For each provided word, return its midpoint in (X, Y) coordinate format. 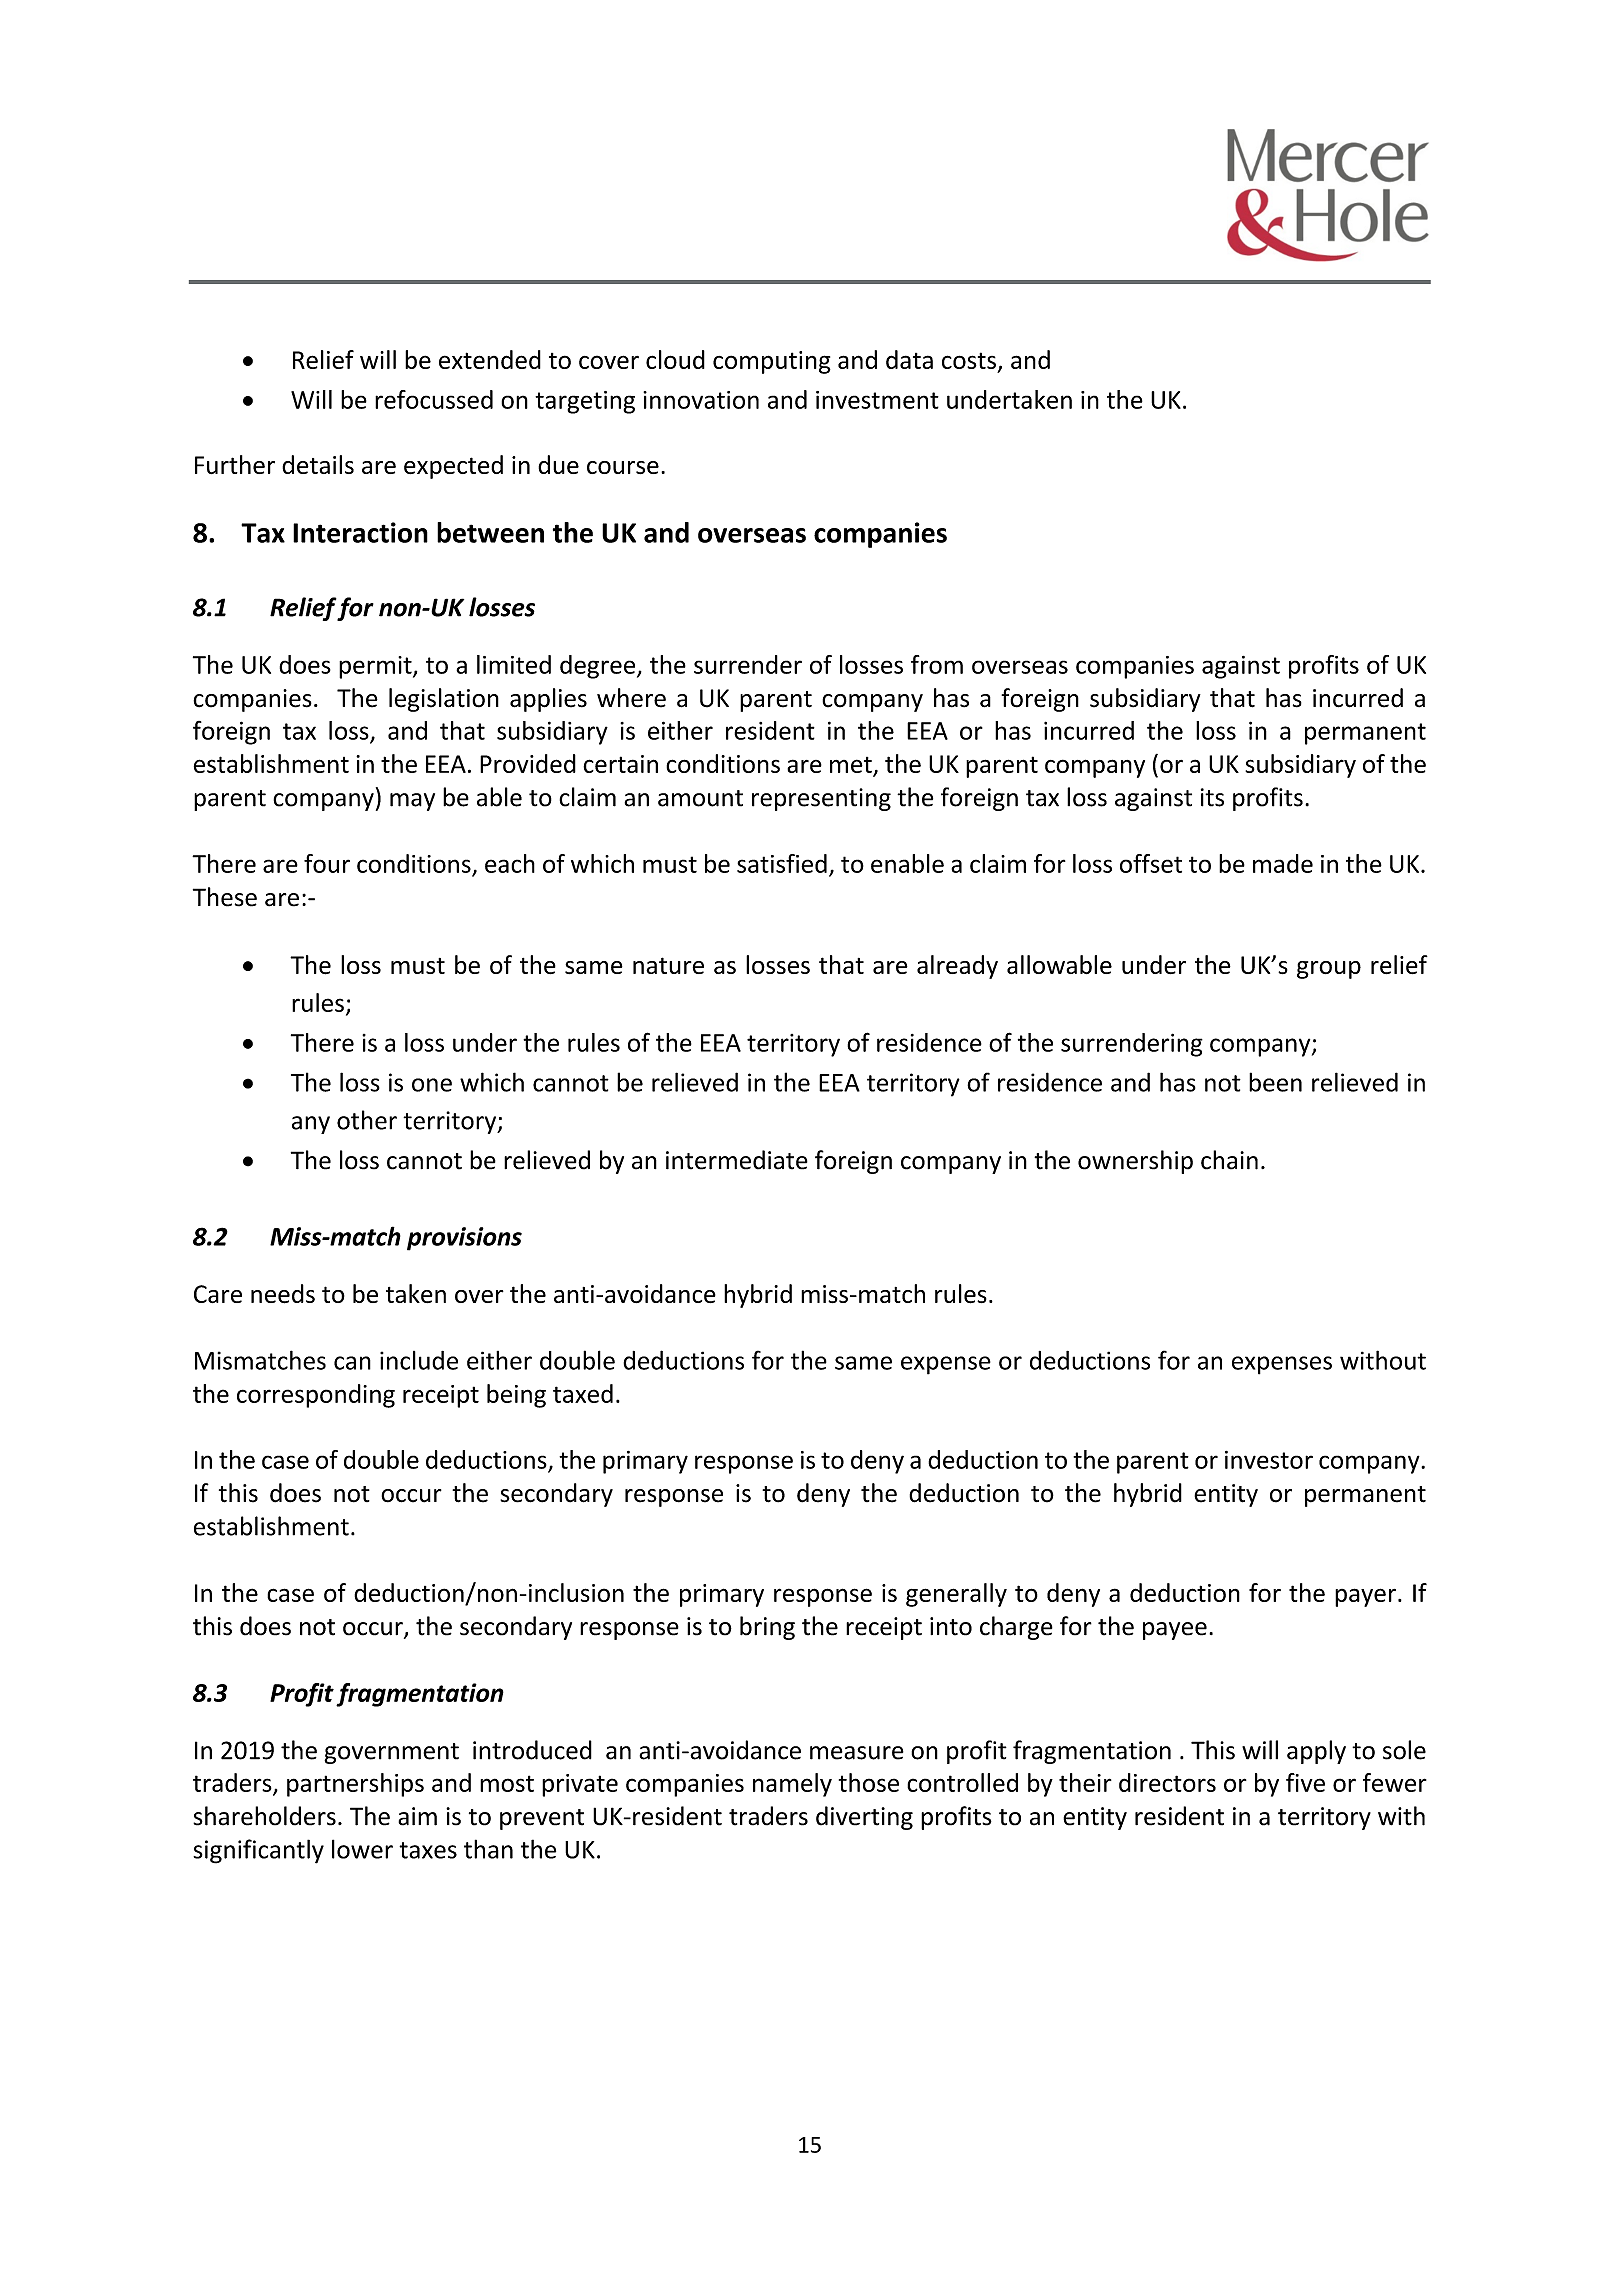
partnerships (355, 1785)
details (318, 464)
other (367, 1120)
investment (877, 400)
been (1275, 1082)
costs (969, 360)
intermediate (737, 1160)
